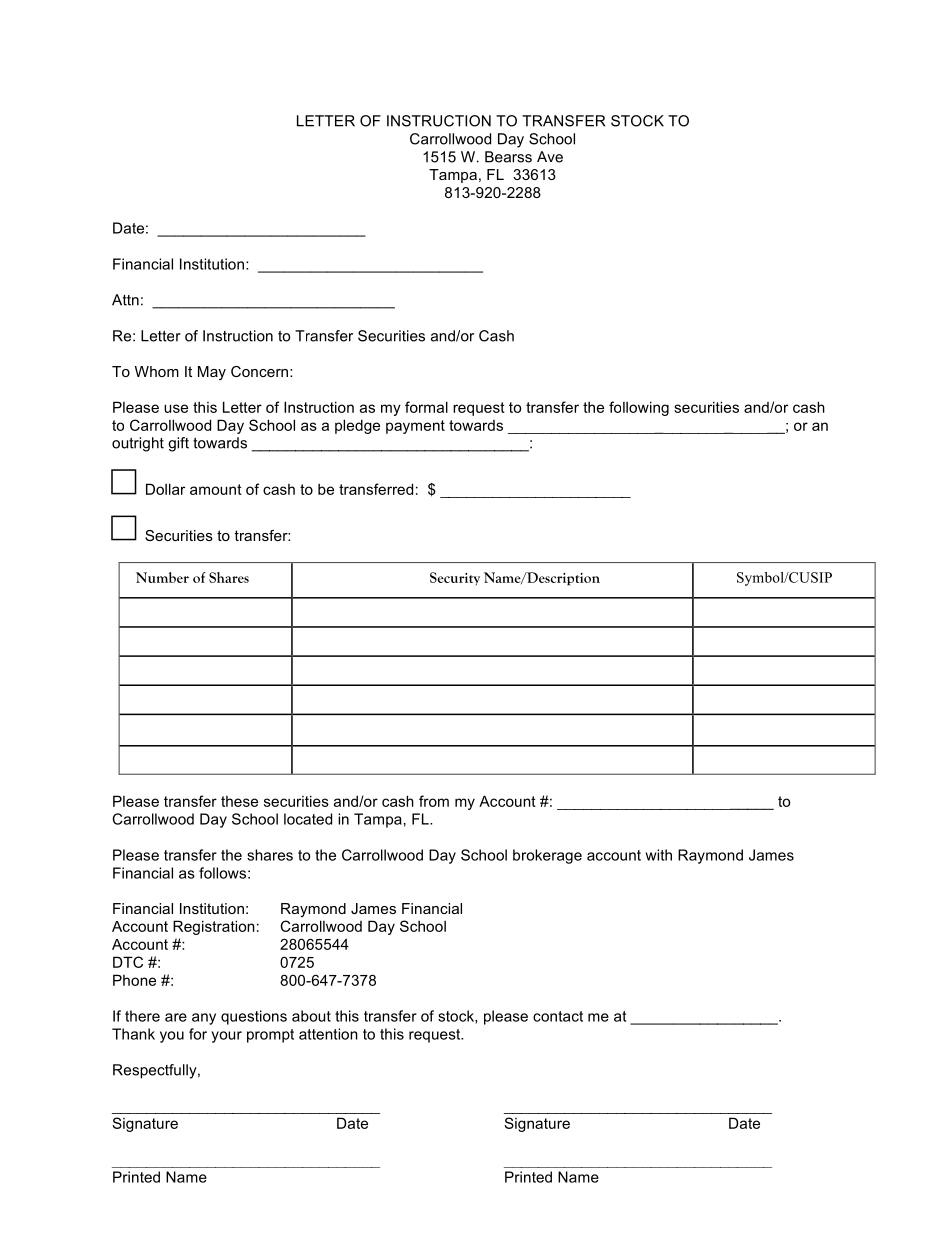 Image resolution: width=952 pixels, height=1233 pixels. What do you see at coordinates (162, 577) in the page?
I see `Number` at bounding box center [162, 577].
